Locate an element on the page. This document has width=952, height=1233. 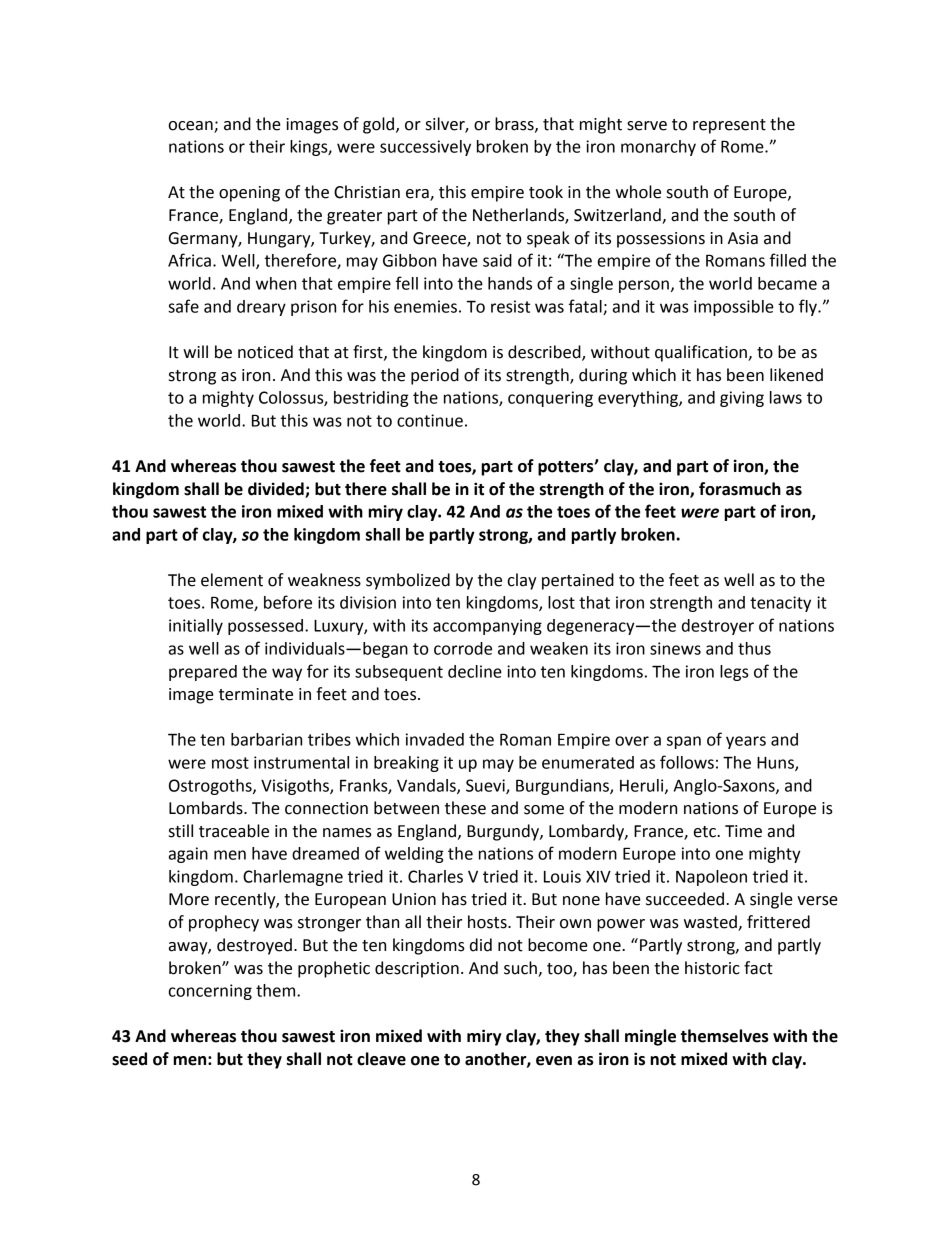
element is located at coordinates (232, 580).
